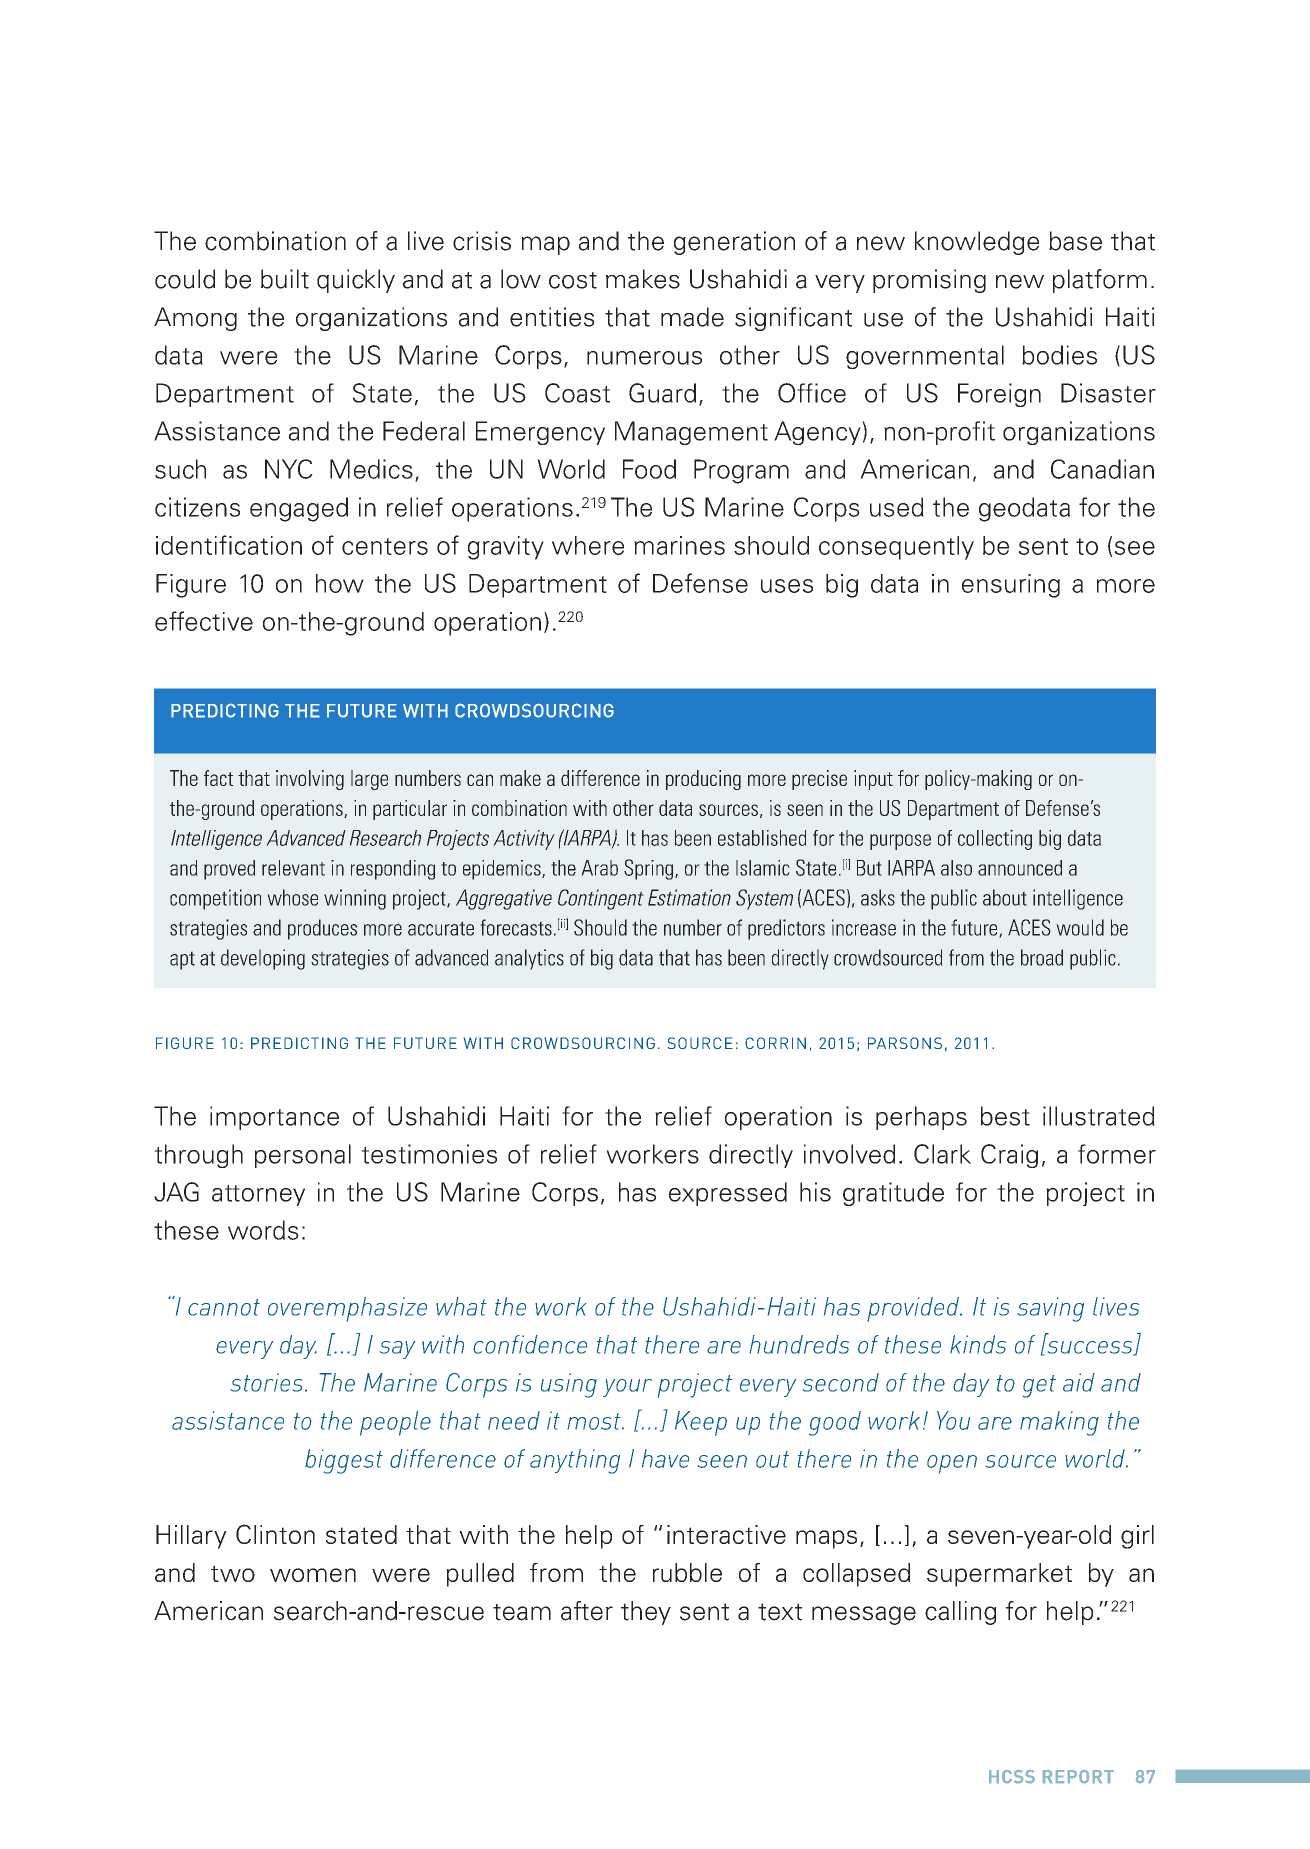  Describe the element at coordinates (977, 243) in the page. I see `knowledge` at that location.
